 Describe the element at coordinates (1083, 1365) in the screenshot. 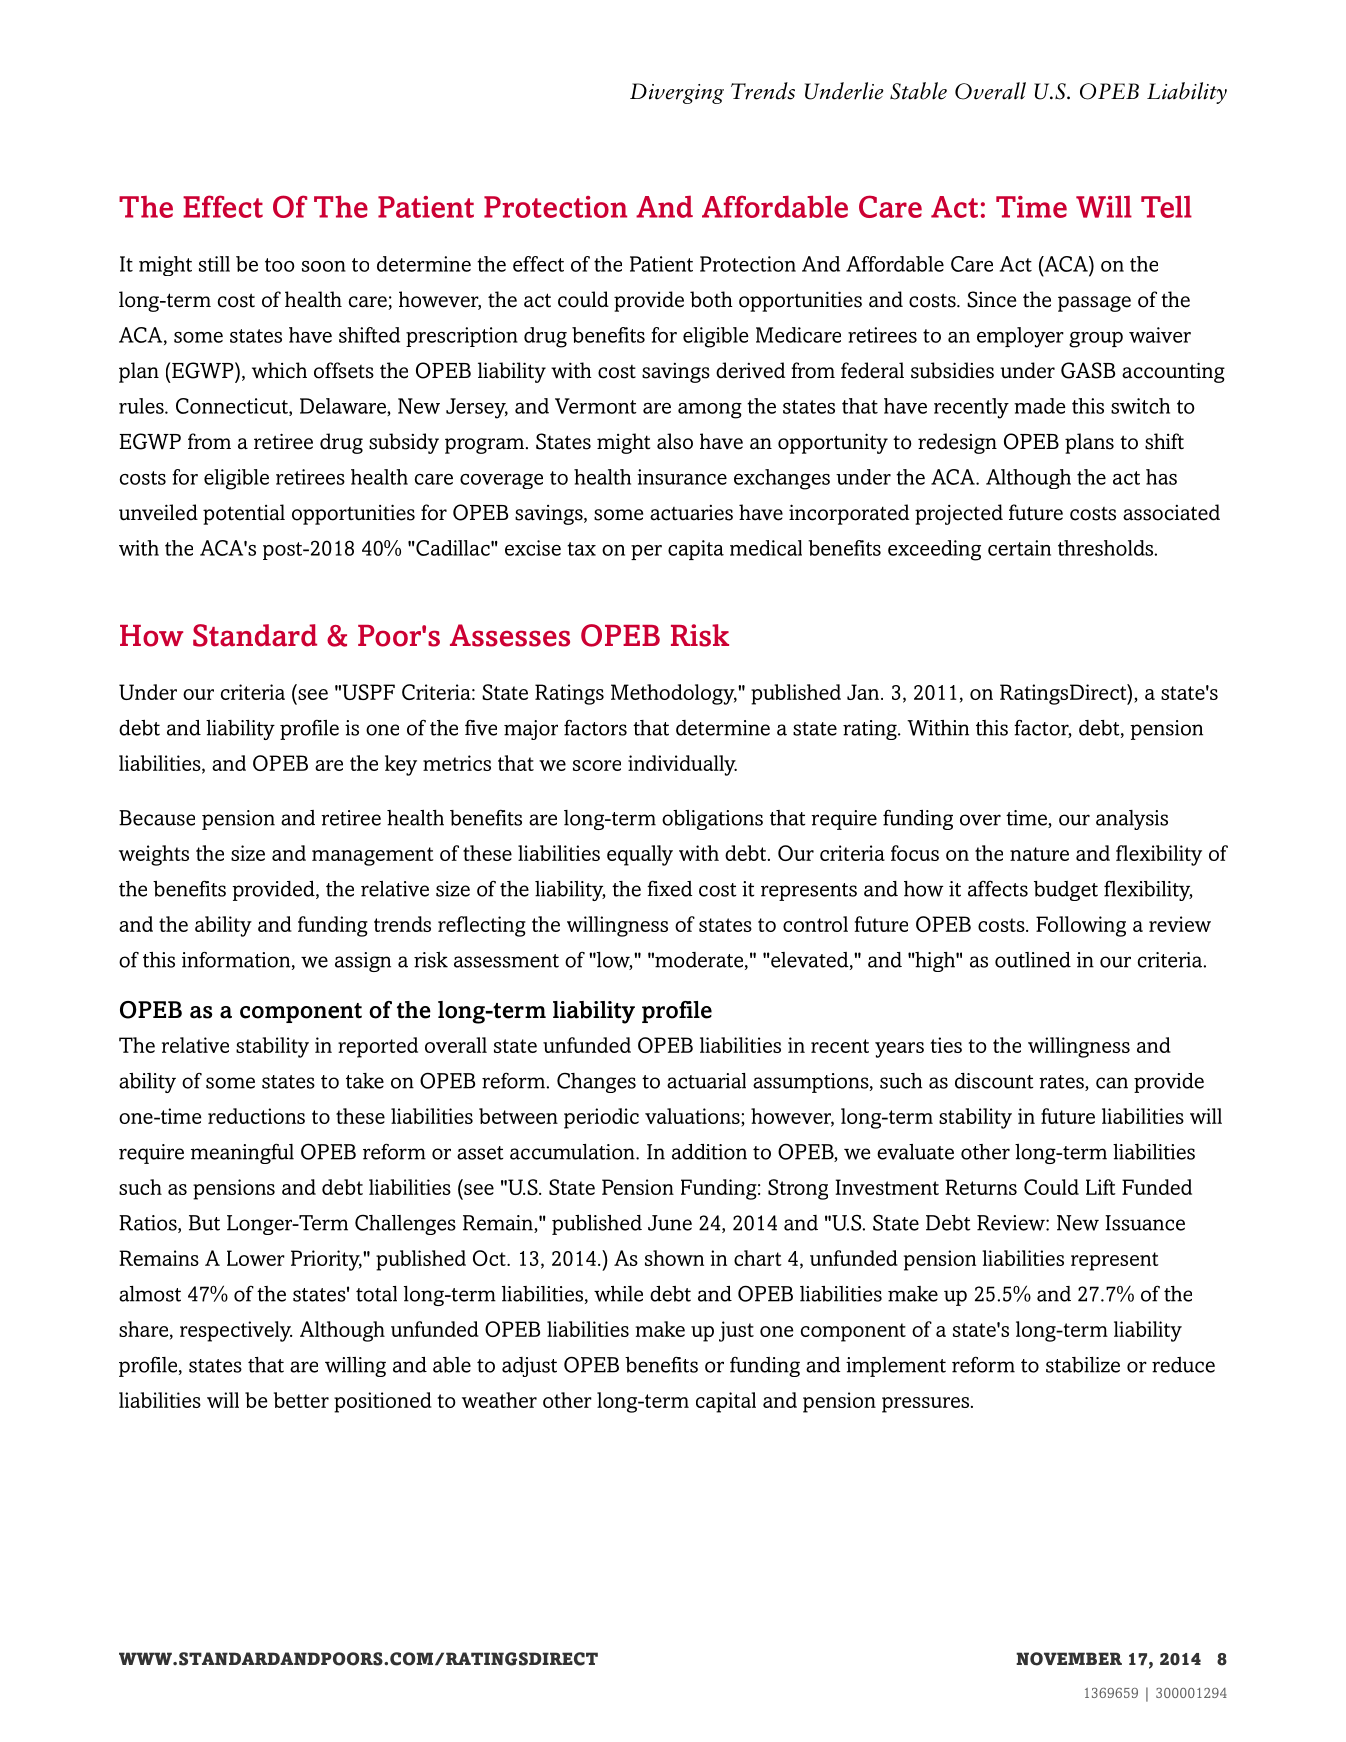

I see `stabilize` at that location.
